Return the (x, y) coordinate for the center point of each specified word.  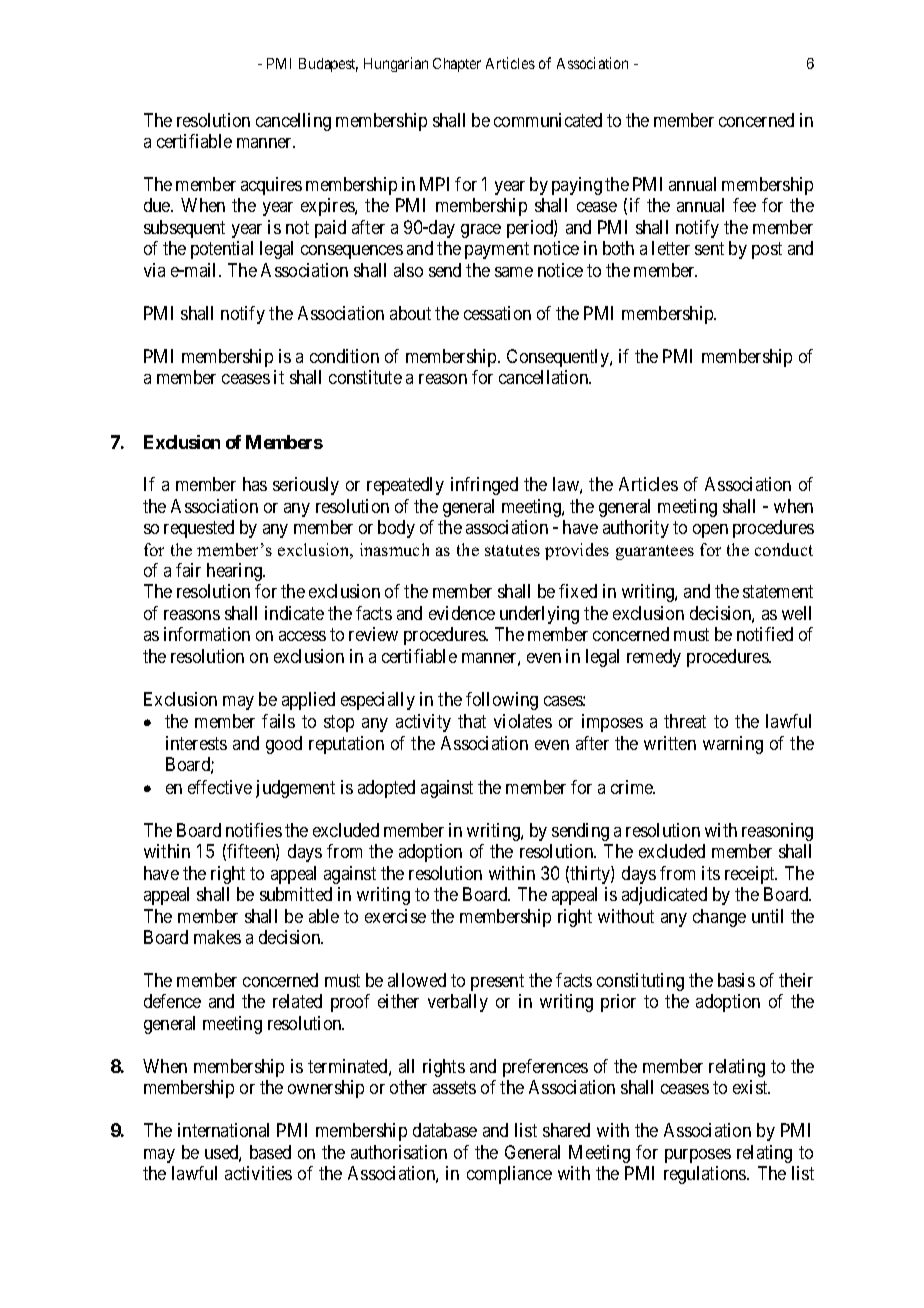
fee (744, 205)
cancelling (293, 122)
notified (765, 634)
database (445, 1130)
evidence (462, 613)
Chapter (457, 65)
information (207, 634)
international (223, 1130)
